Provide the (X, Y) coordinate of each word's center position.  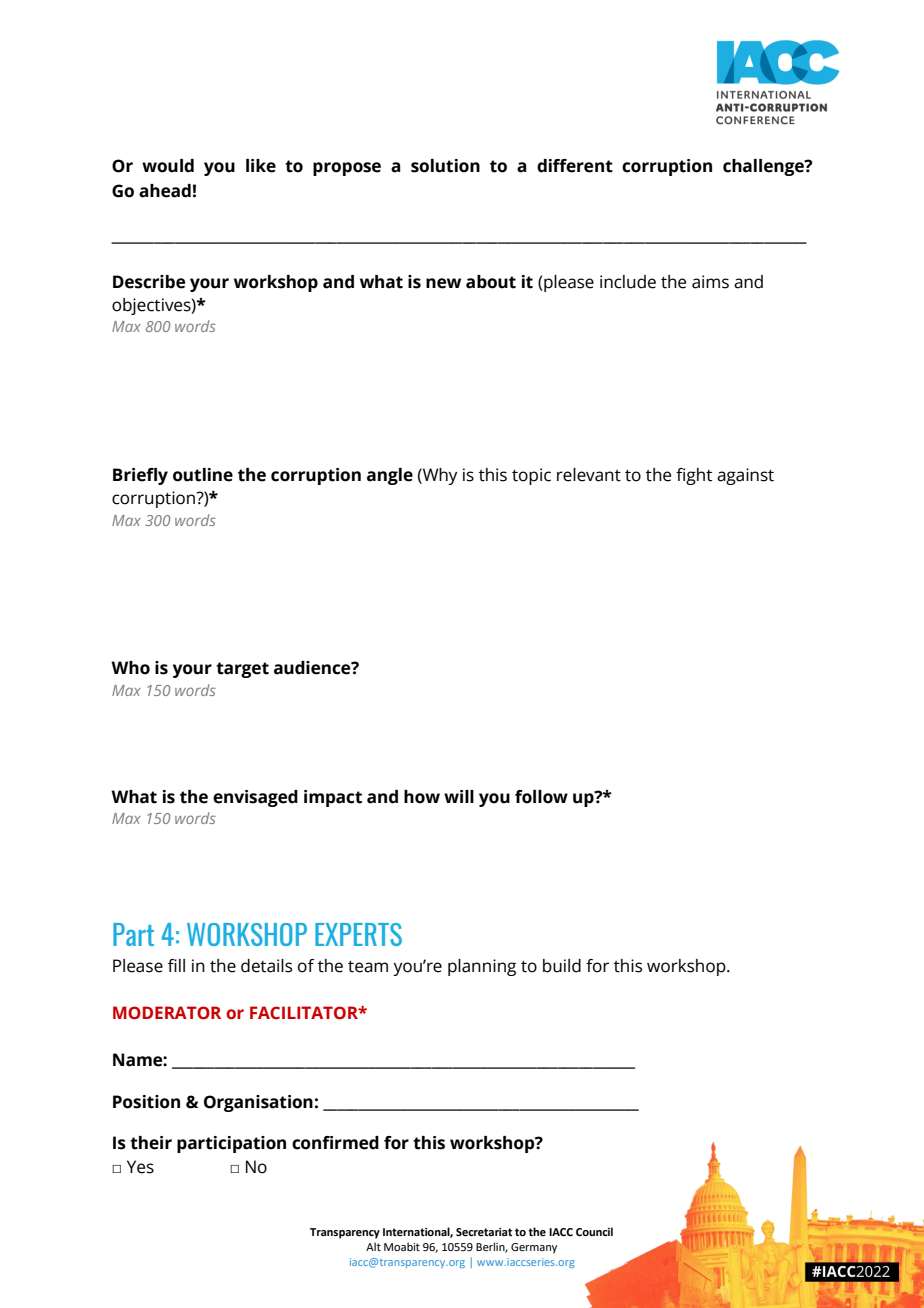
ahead (165, 191)
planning (482, 967)
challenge (764, 167)
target (242, 670)
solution (445, 166)
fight (694, 476)
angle (390, 476)
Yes (140, 1167)
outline (203, 475)
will (459, 796)
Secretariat (484, 1232)
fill (176, 965)
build (562, 966)
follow (541, 797)
